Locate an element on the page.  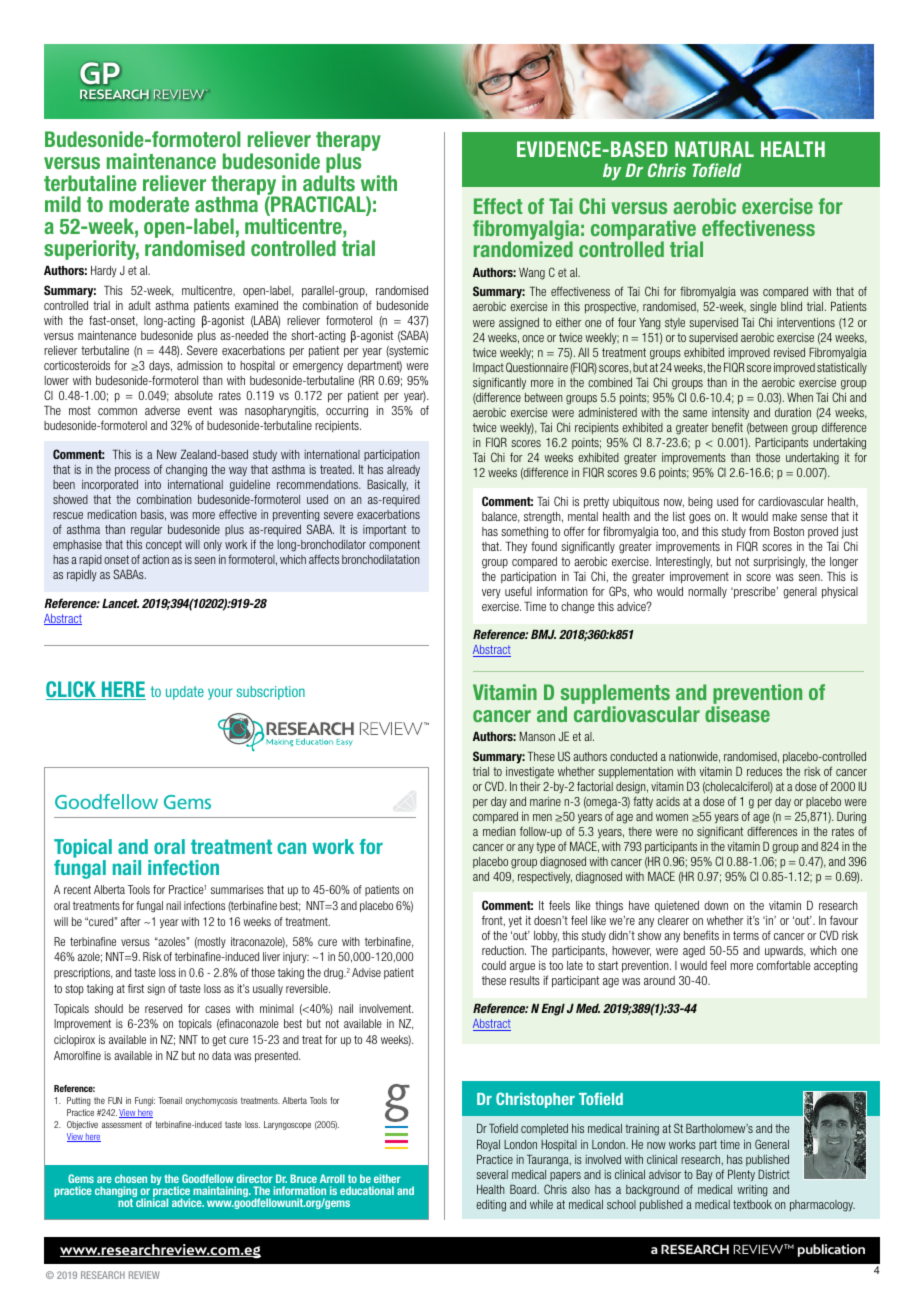
Manson is located at coordinates (537, 736).
